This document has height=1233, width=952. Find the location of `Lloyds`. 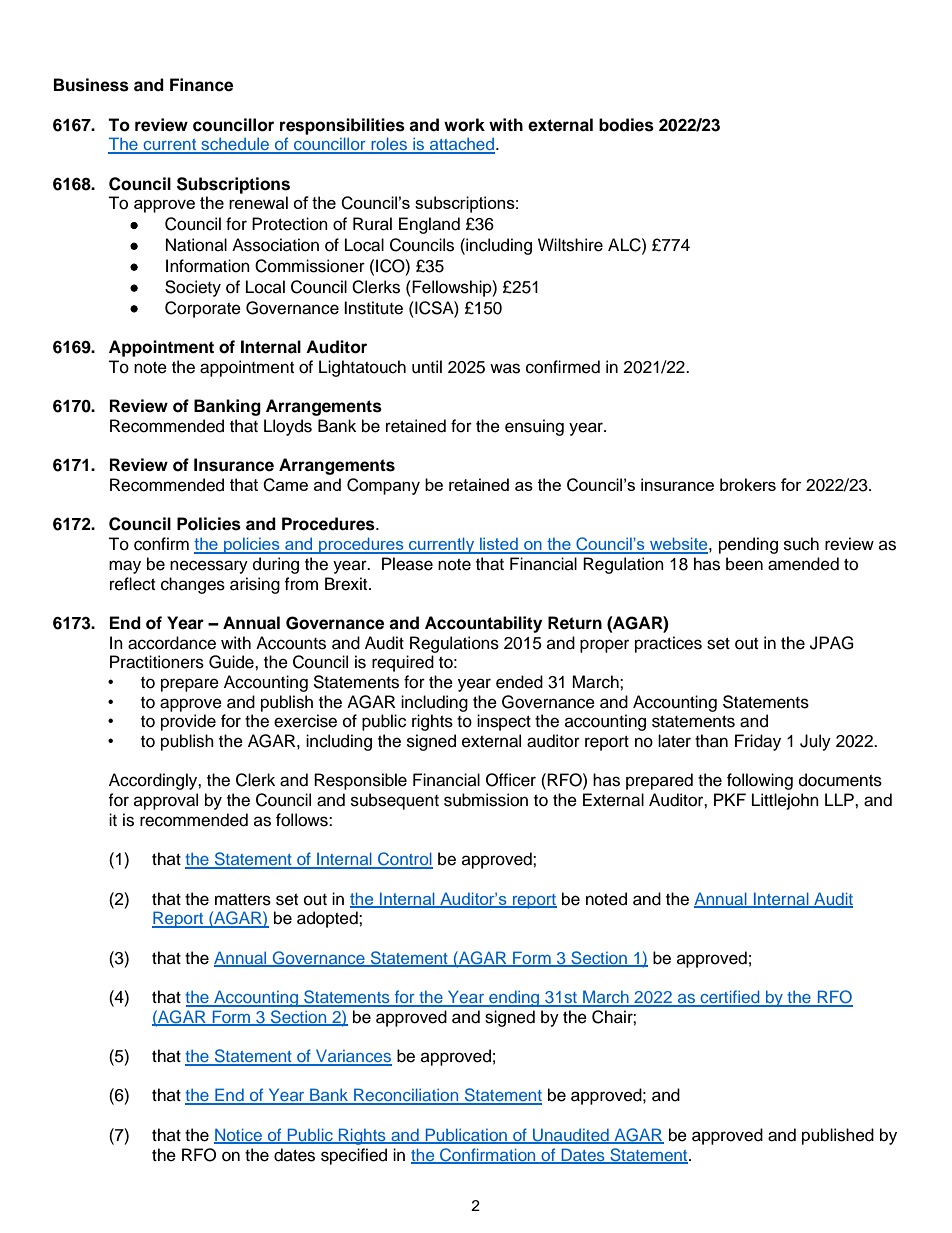

Lloyds is located at coordinates (288, 427).
